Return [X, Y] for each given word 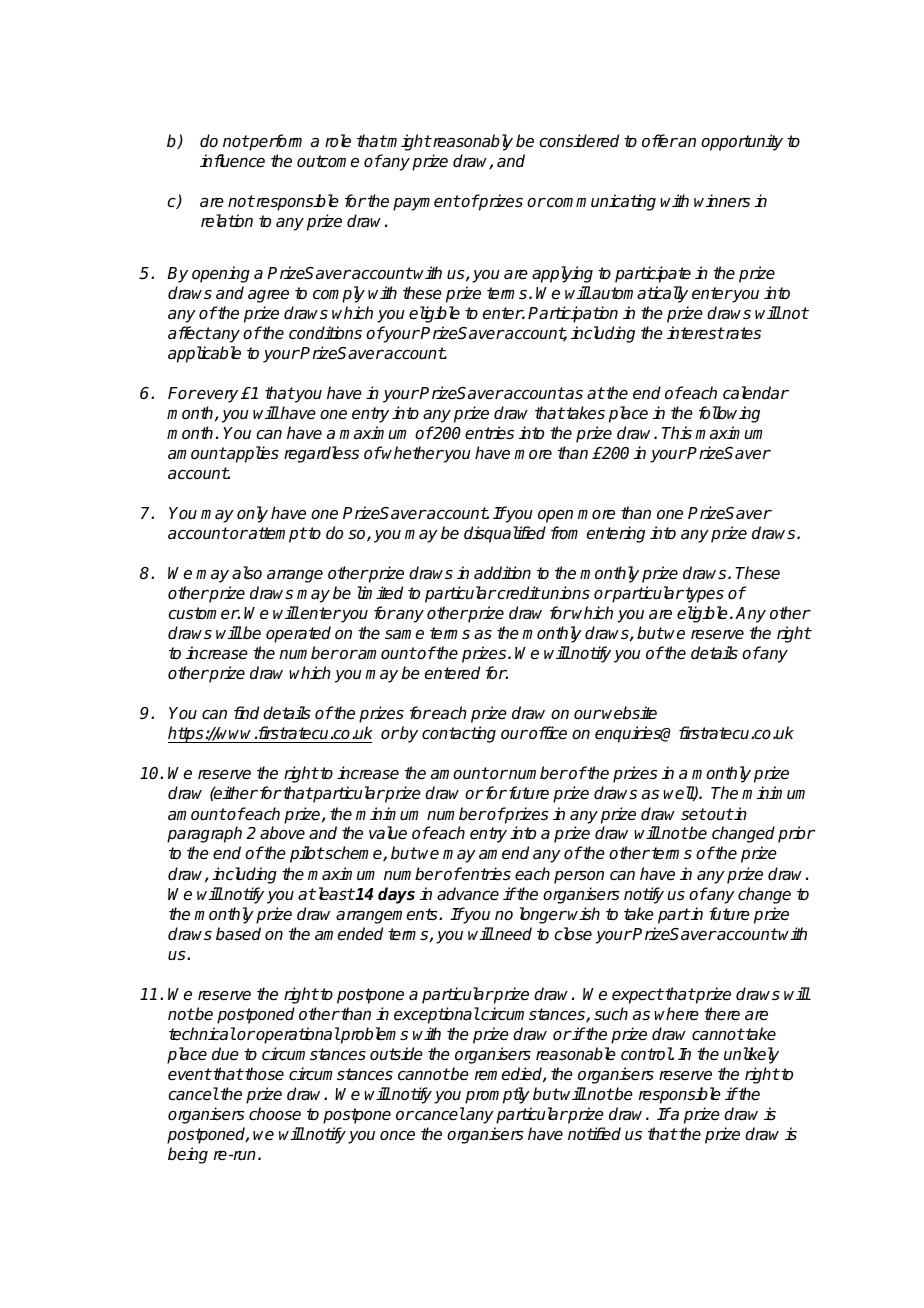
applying [562, 274]
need [512, 934]
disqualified [505, 534]
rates [742, 333]
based [238, 934]
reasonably [472, 142]
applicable [204, 354]
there [722, 1014]
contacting [459, 734]
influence [232, 161]
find [246, 712]
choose [275, 1114]
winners [722, 201]
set [693, 814]
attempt [277, 535]
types [703, 595]
